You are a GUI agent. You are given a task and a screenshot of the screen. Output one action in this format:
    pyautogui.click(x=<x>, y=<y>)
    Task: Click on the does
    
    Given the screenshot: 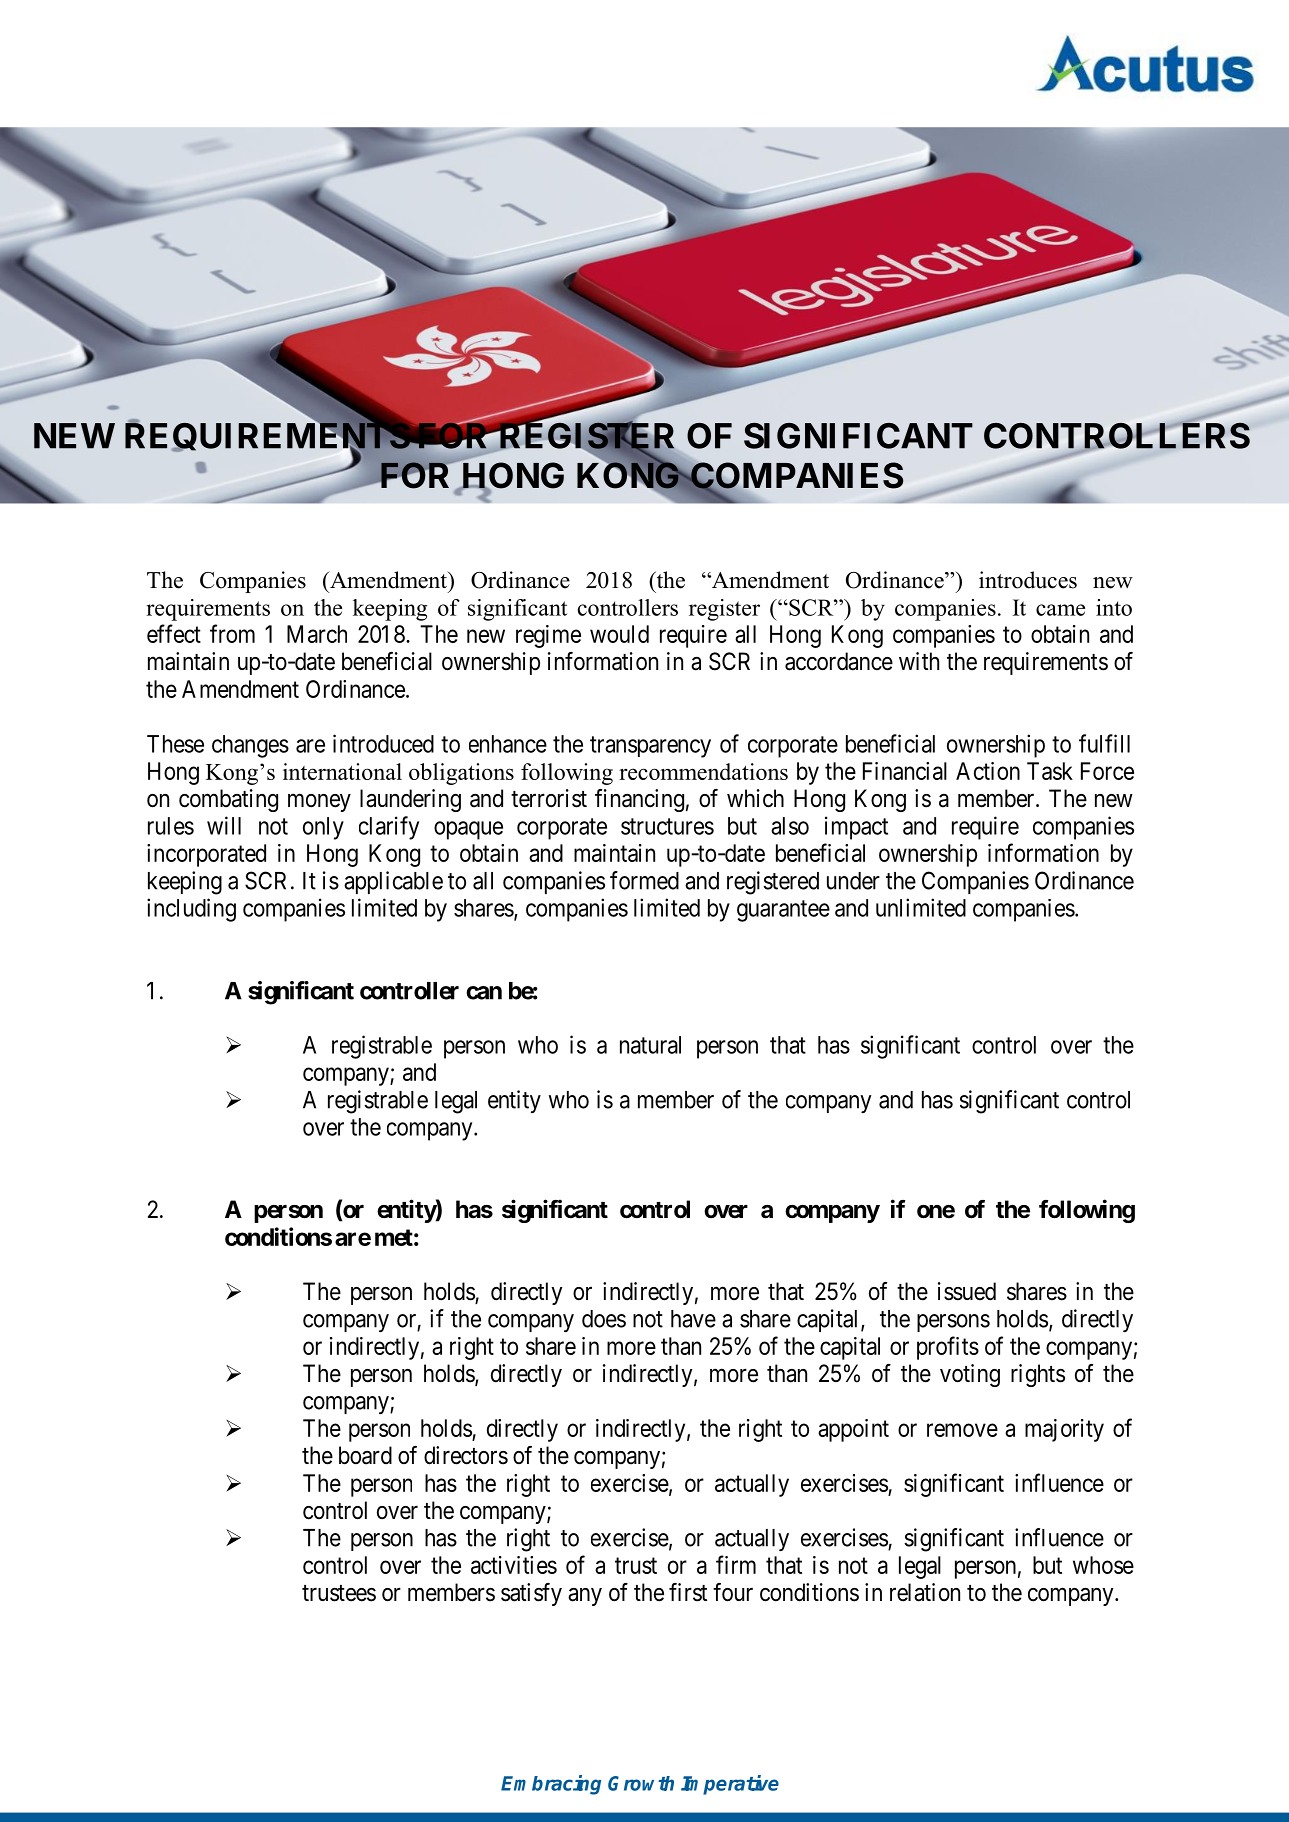 What is the action you would take?
    pyautogui.click(x=604, y=1319)
